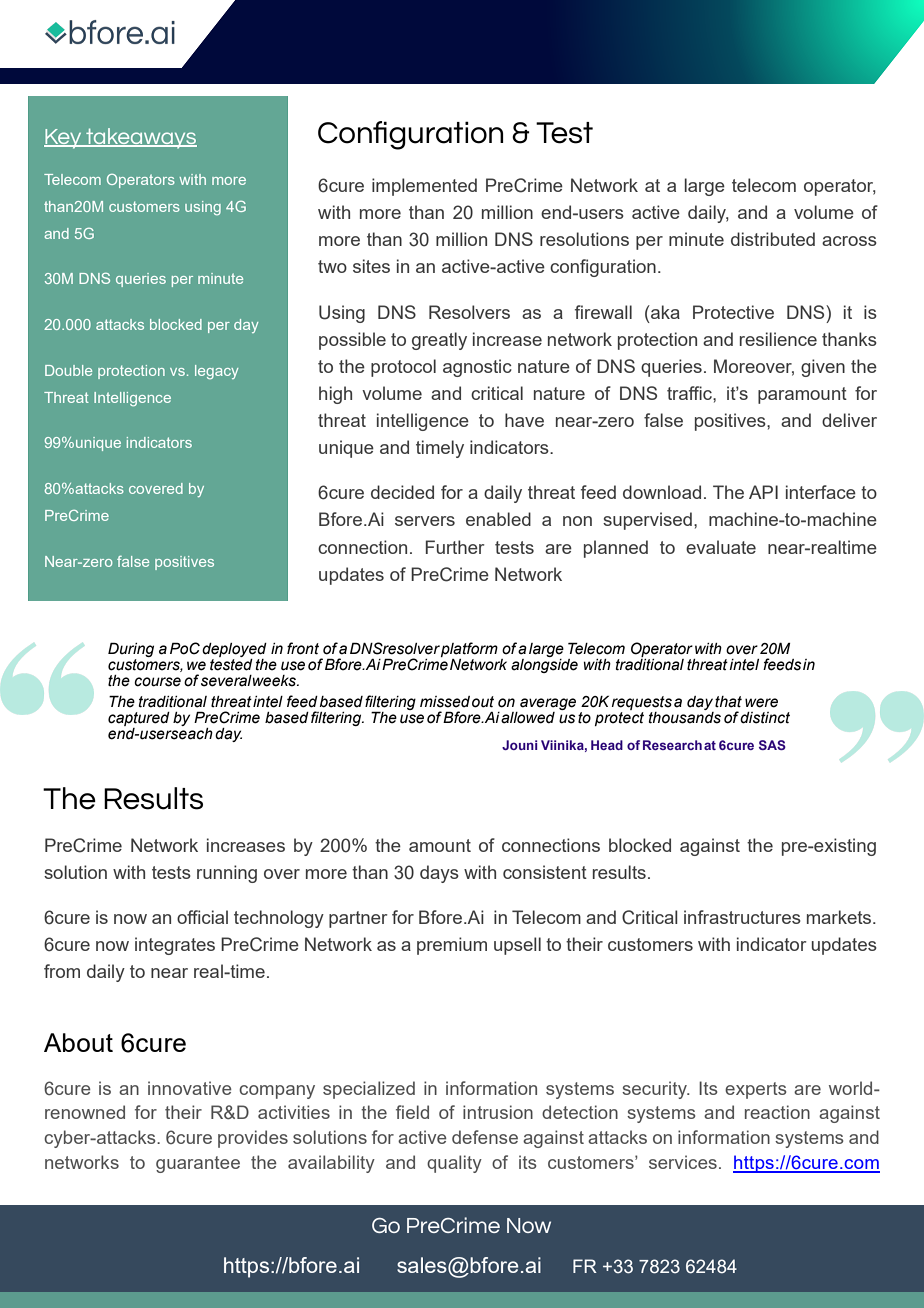  I want to click on defense, so click(485, 1137).
